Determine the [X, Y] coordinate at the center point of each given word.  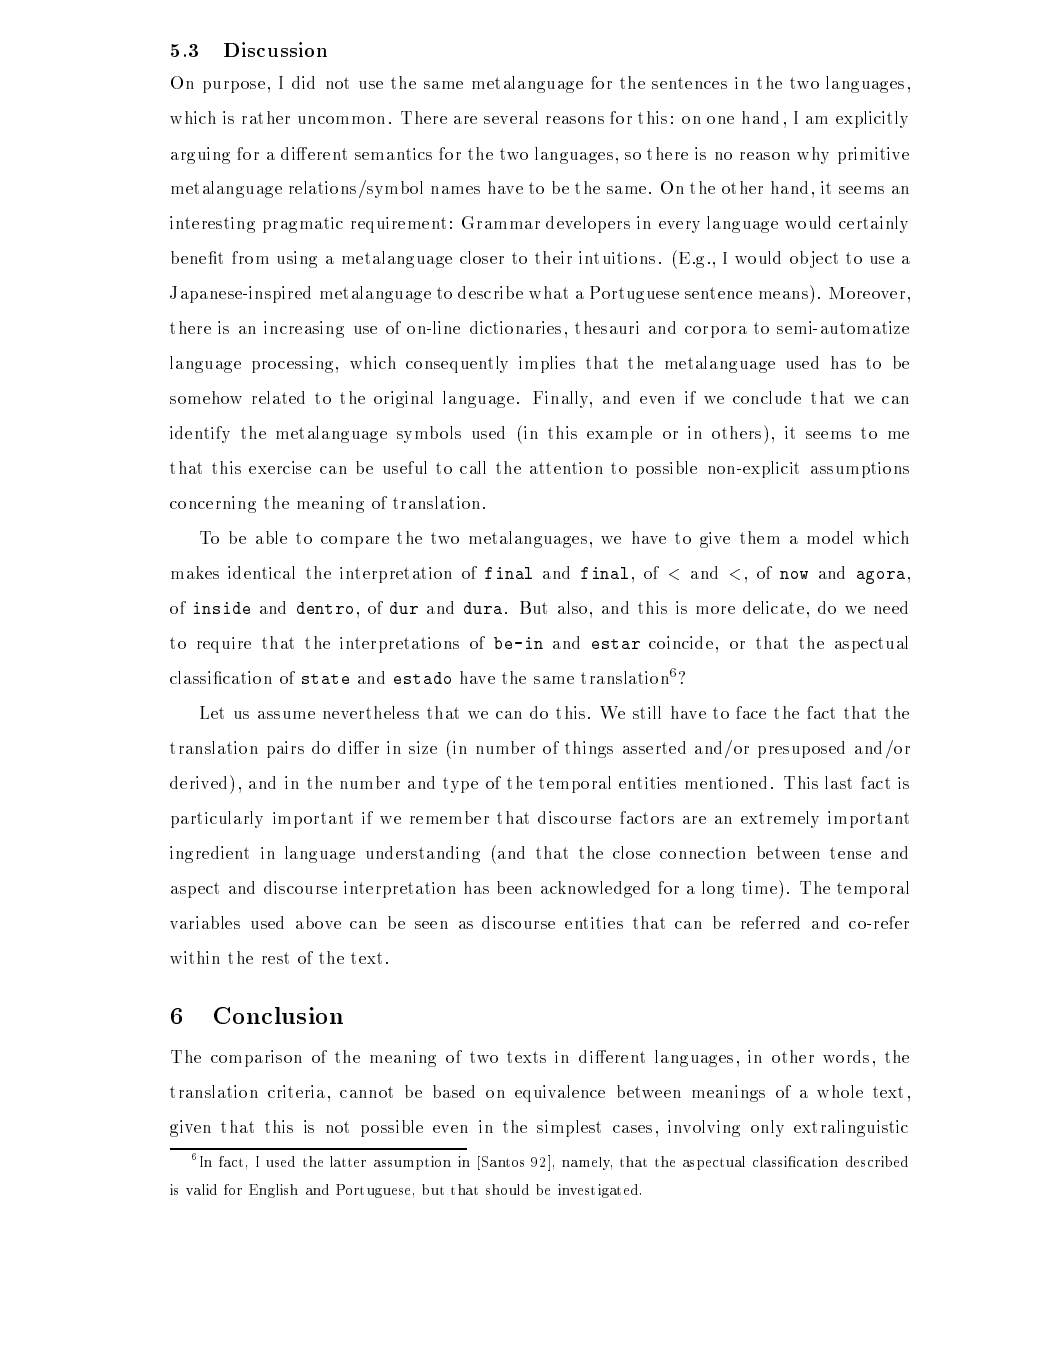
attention [566, 468]
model [830, 537]
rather [266, 117]
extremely [780, 819]
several [511, 117]
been [514, 887]
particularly [217, 819]
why [813, 155]
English [273, 1191]
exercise [280, 467]
